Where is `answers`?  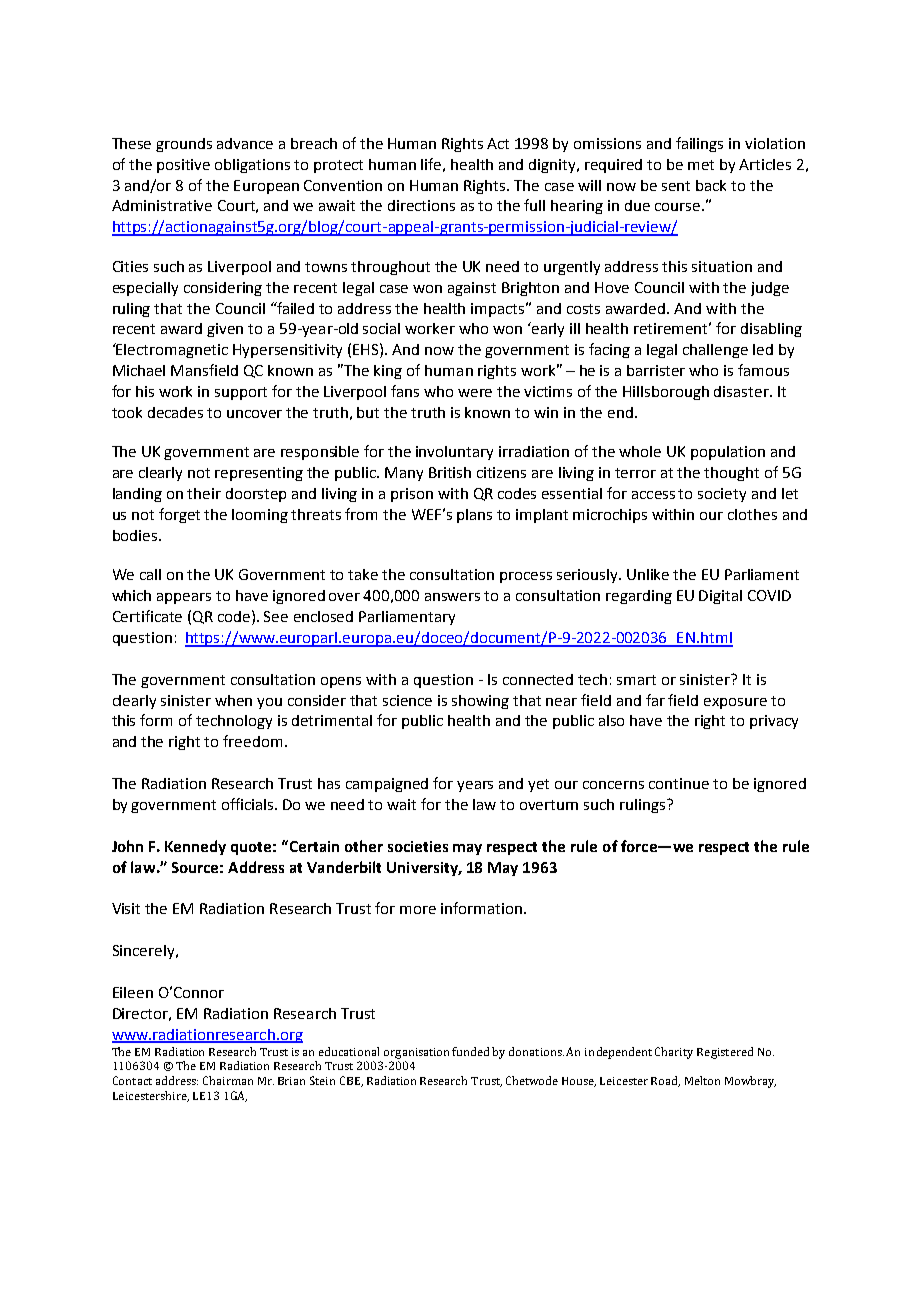 answers is located at coordinates (452, 597).
